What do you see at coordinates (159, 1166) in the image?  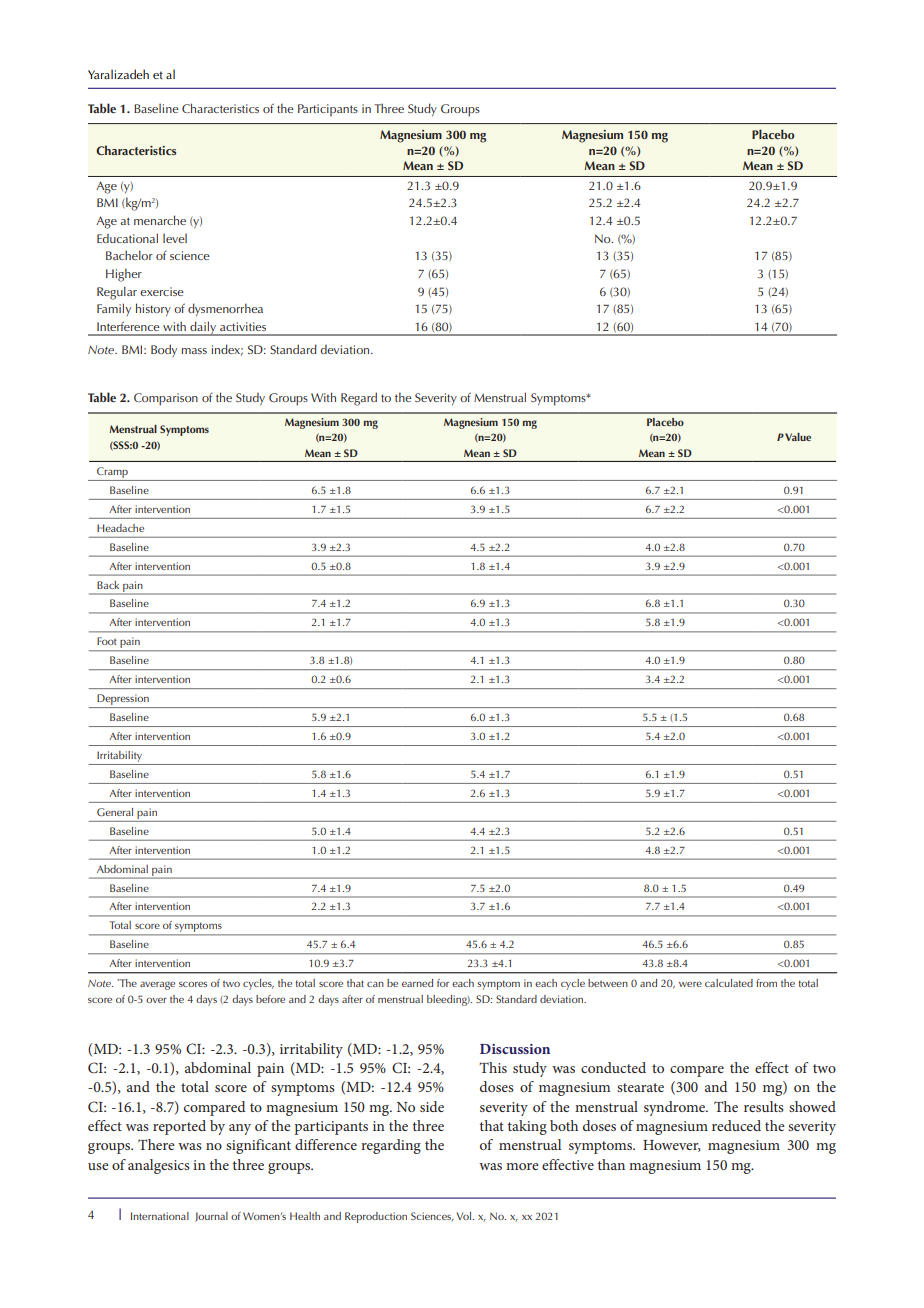 I see `analgesics` at bounding box center [159, 1166].
